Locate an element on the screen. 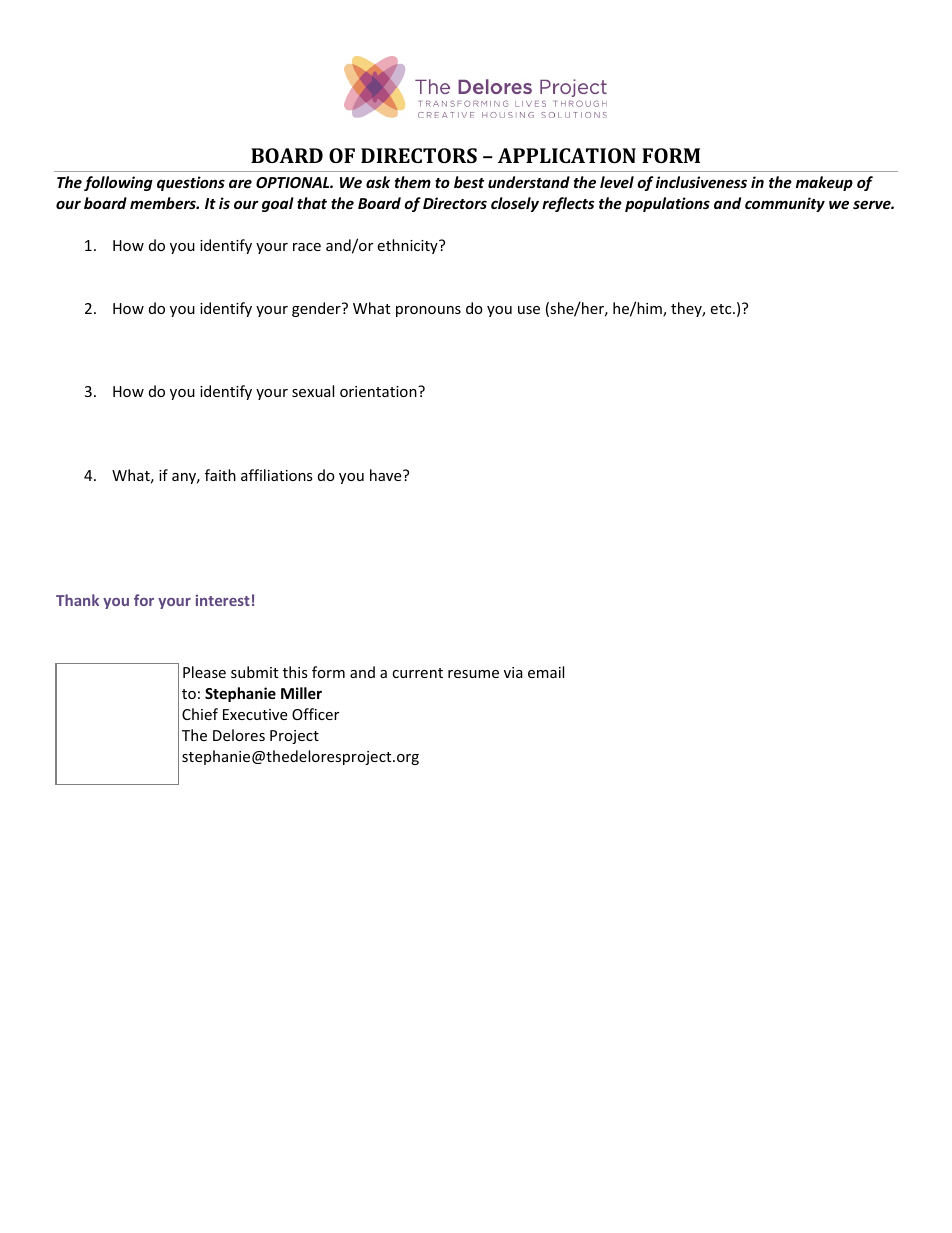  Chief is located at coordinates (200, 714).
